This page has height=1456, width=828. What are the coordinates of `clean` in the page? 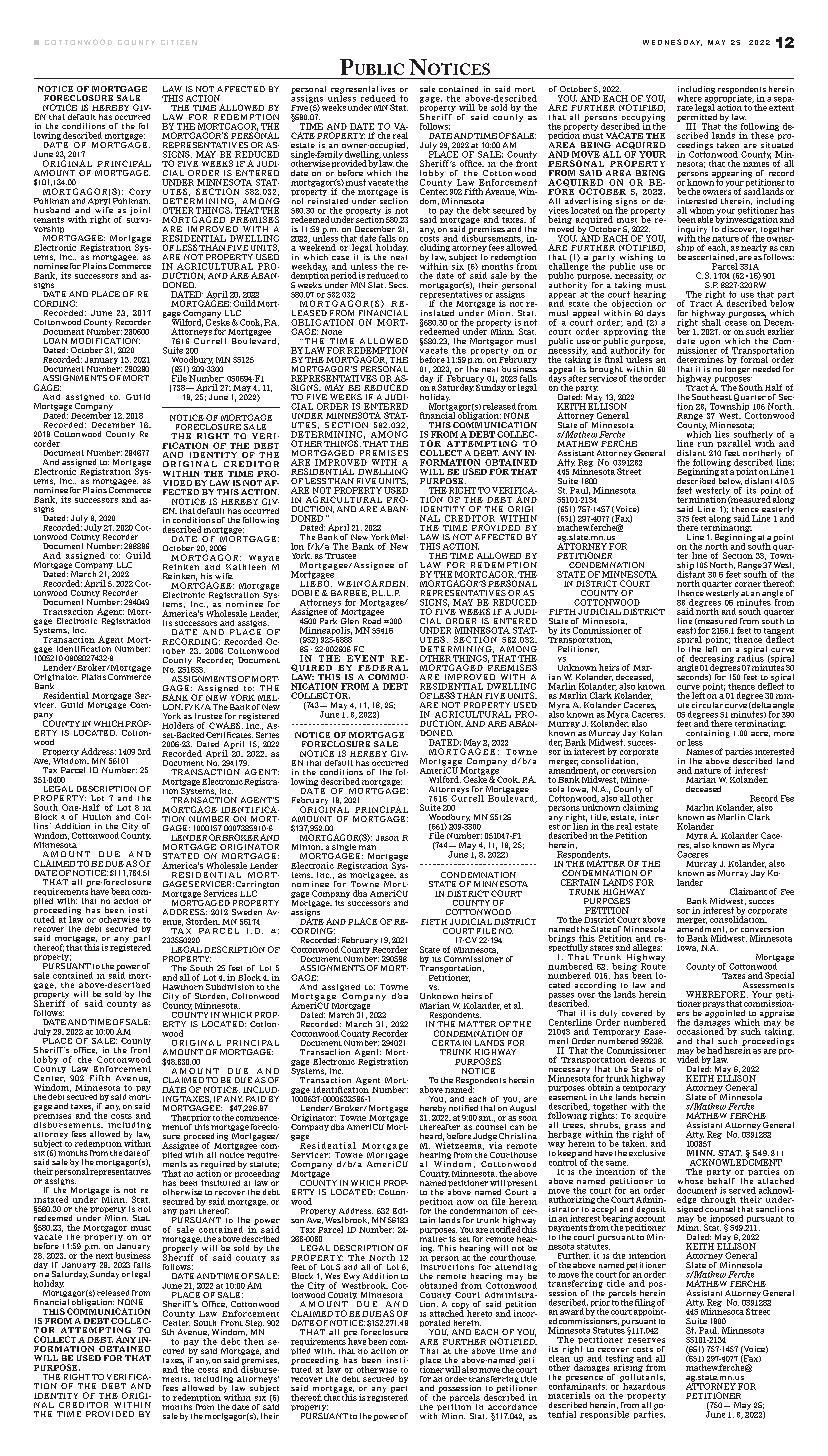 It's located at (560, 1357).
